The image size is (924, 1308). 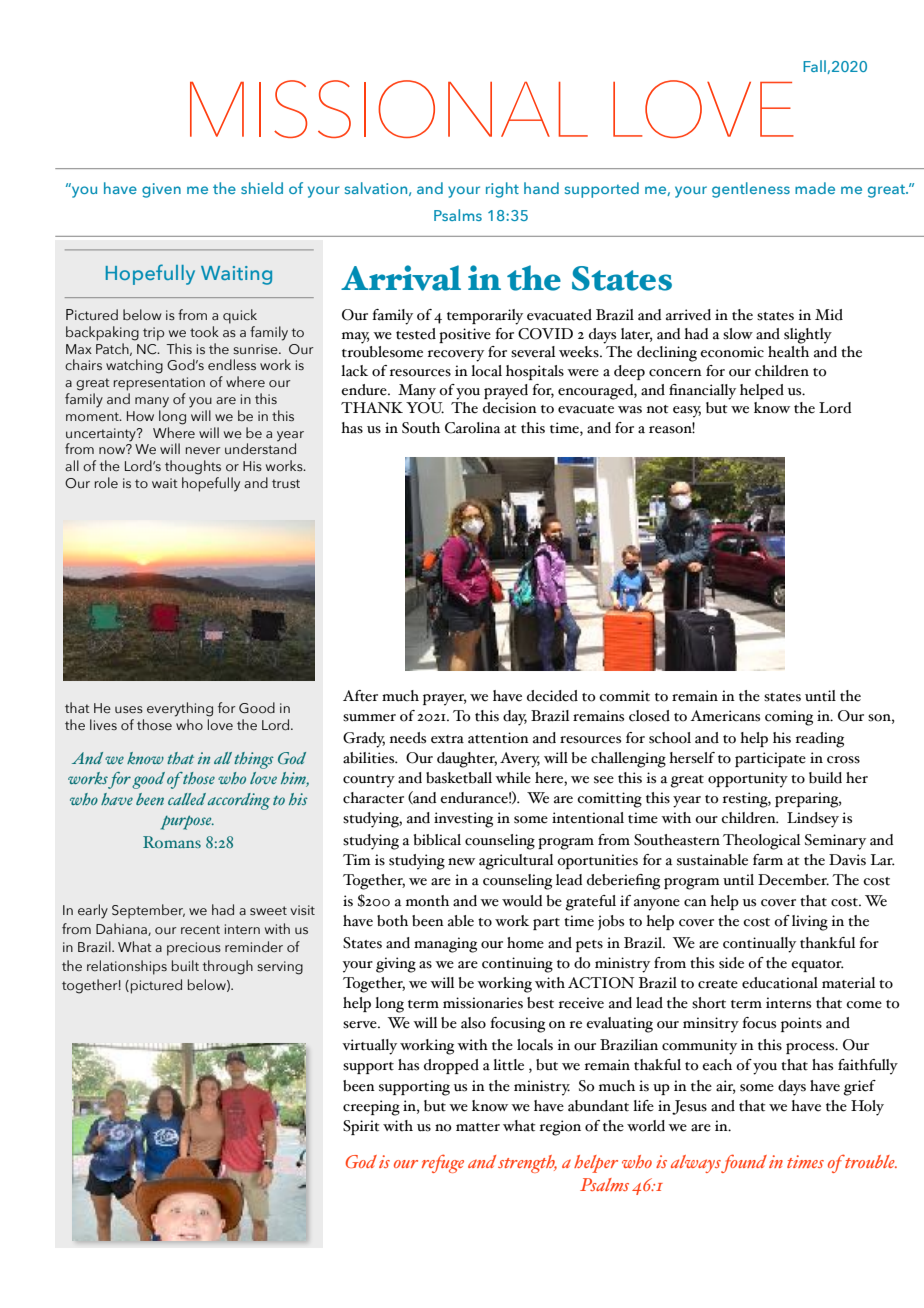 What do you see at coordinates (815, 188) in the screenshot?
I see `made` at bounding box center [815, 188].
